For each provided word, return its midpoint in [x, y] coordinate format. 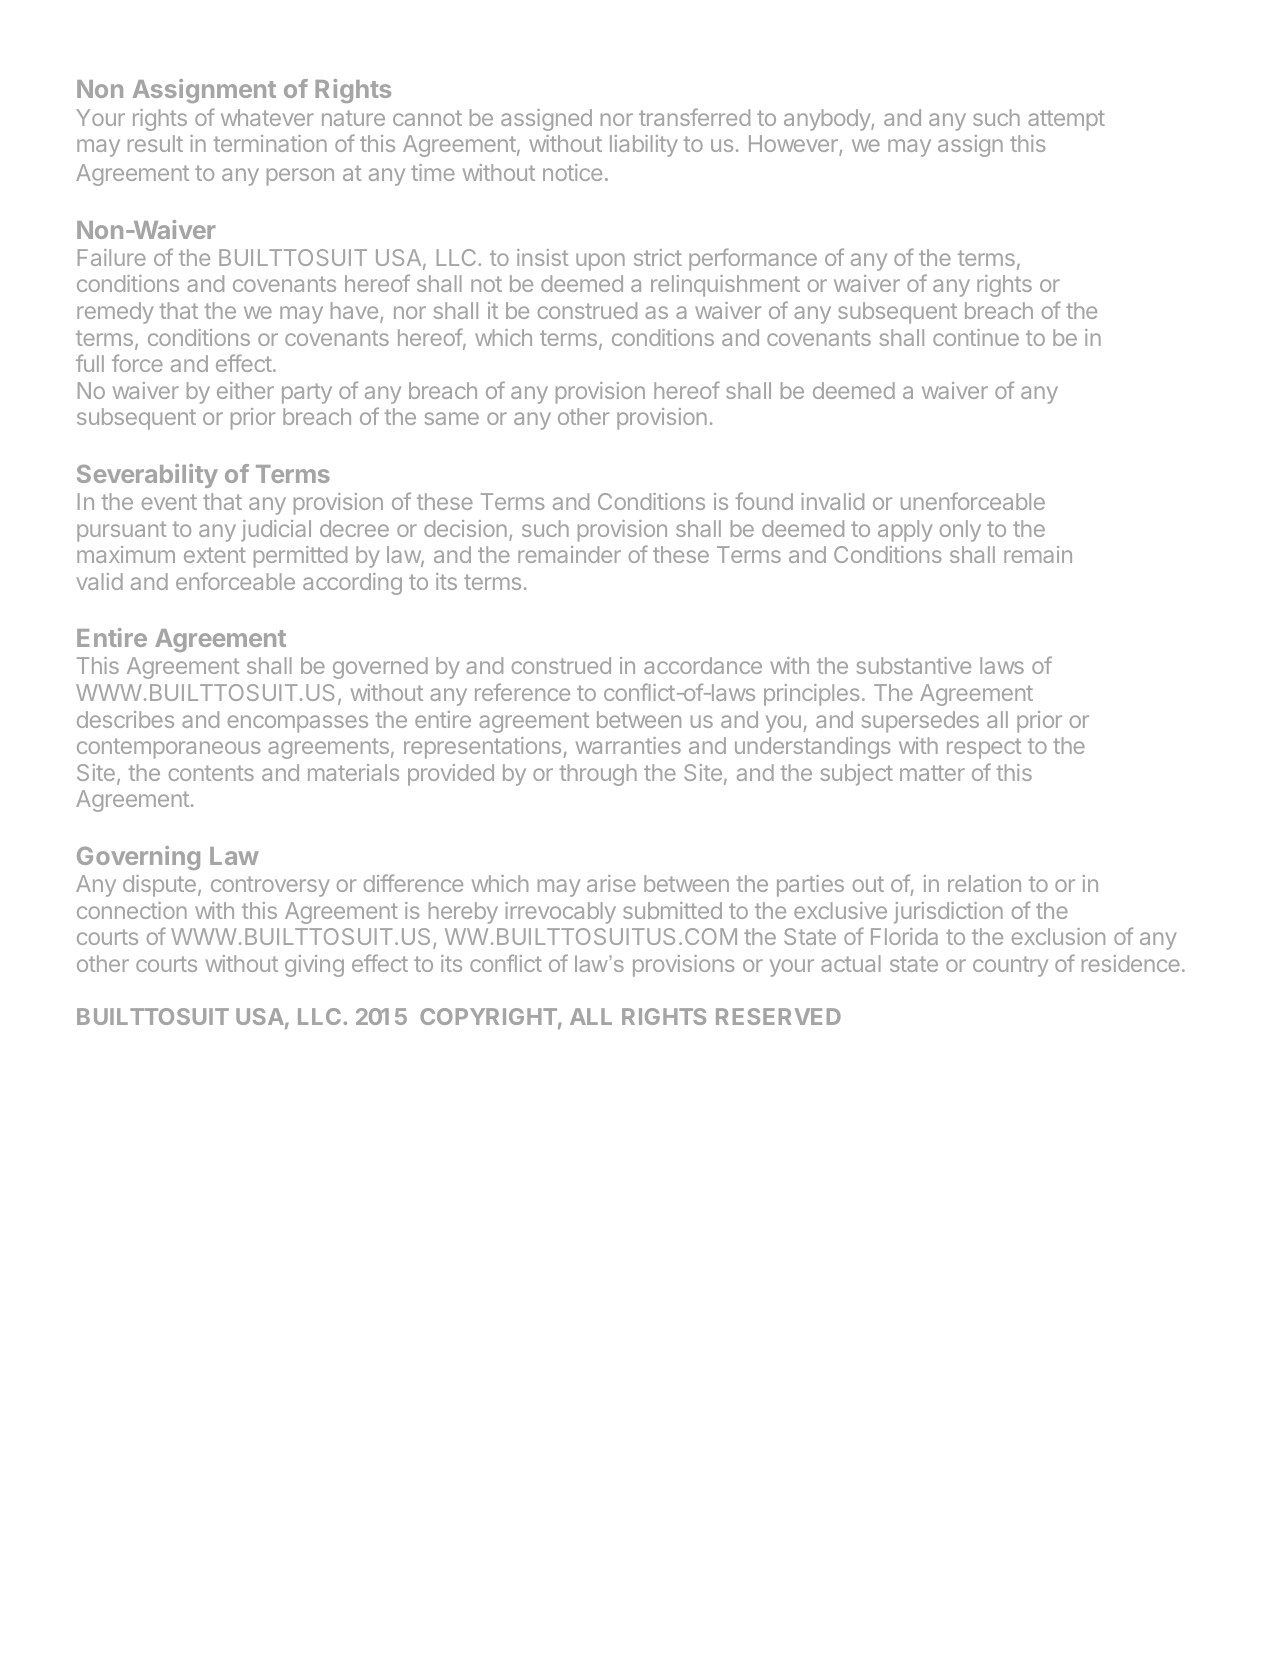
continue [976, 337]
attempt [1066, 120]
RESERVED [778, 1016]
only [960, 531]
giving [314, 966]
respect [984, 748]
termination [270, 143]
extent [215, 555]
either [245, 390]
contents [211, 773]
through [598, 775]
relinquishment [725, 286]
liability [644, 146]
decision [465, 528]
